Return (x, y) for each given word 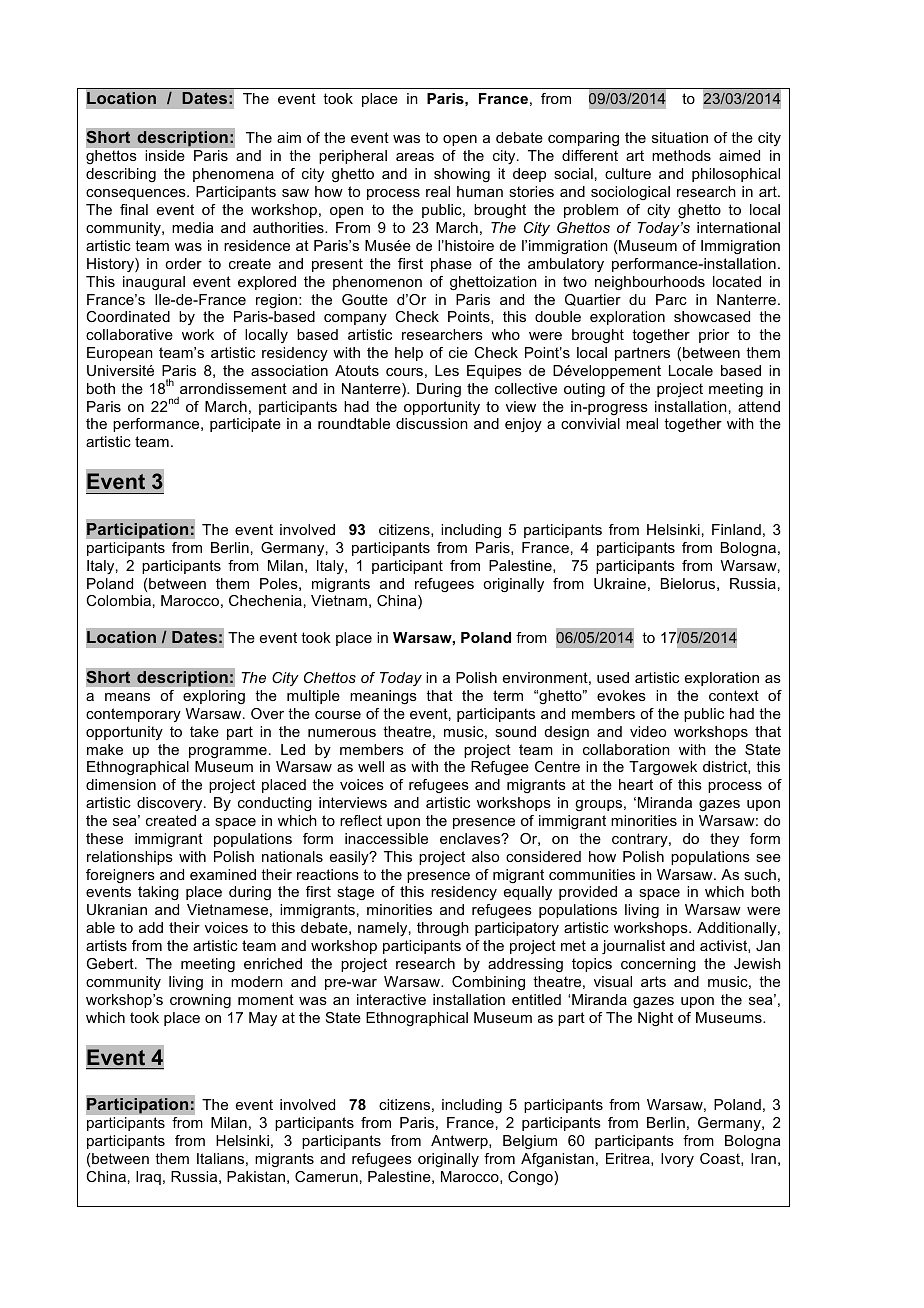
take (204, 731)
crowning (200, 1001)
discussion (432, 423)
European (120, 354)
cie (458, 352)
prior (714, 336)
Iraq (148, 1178)
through (443, 929)
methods (681, 155)
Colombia (118, 600)
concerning (658, 965)
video (648, 731)
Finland (736, 529)
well (371, 766)
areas (415, 157)
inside (165, 155)
